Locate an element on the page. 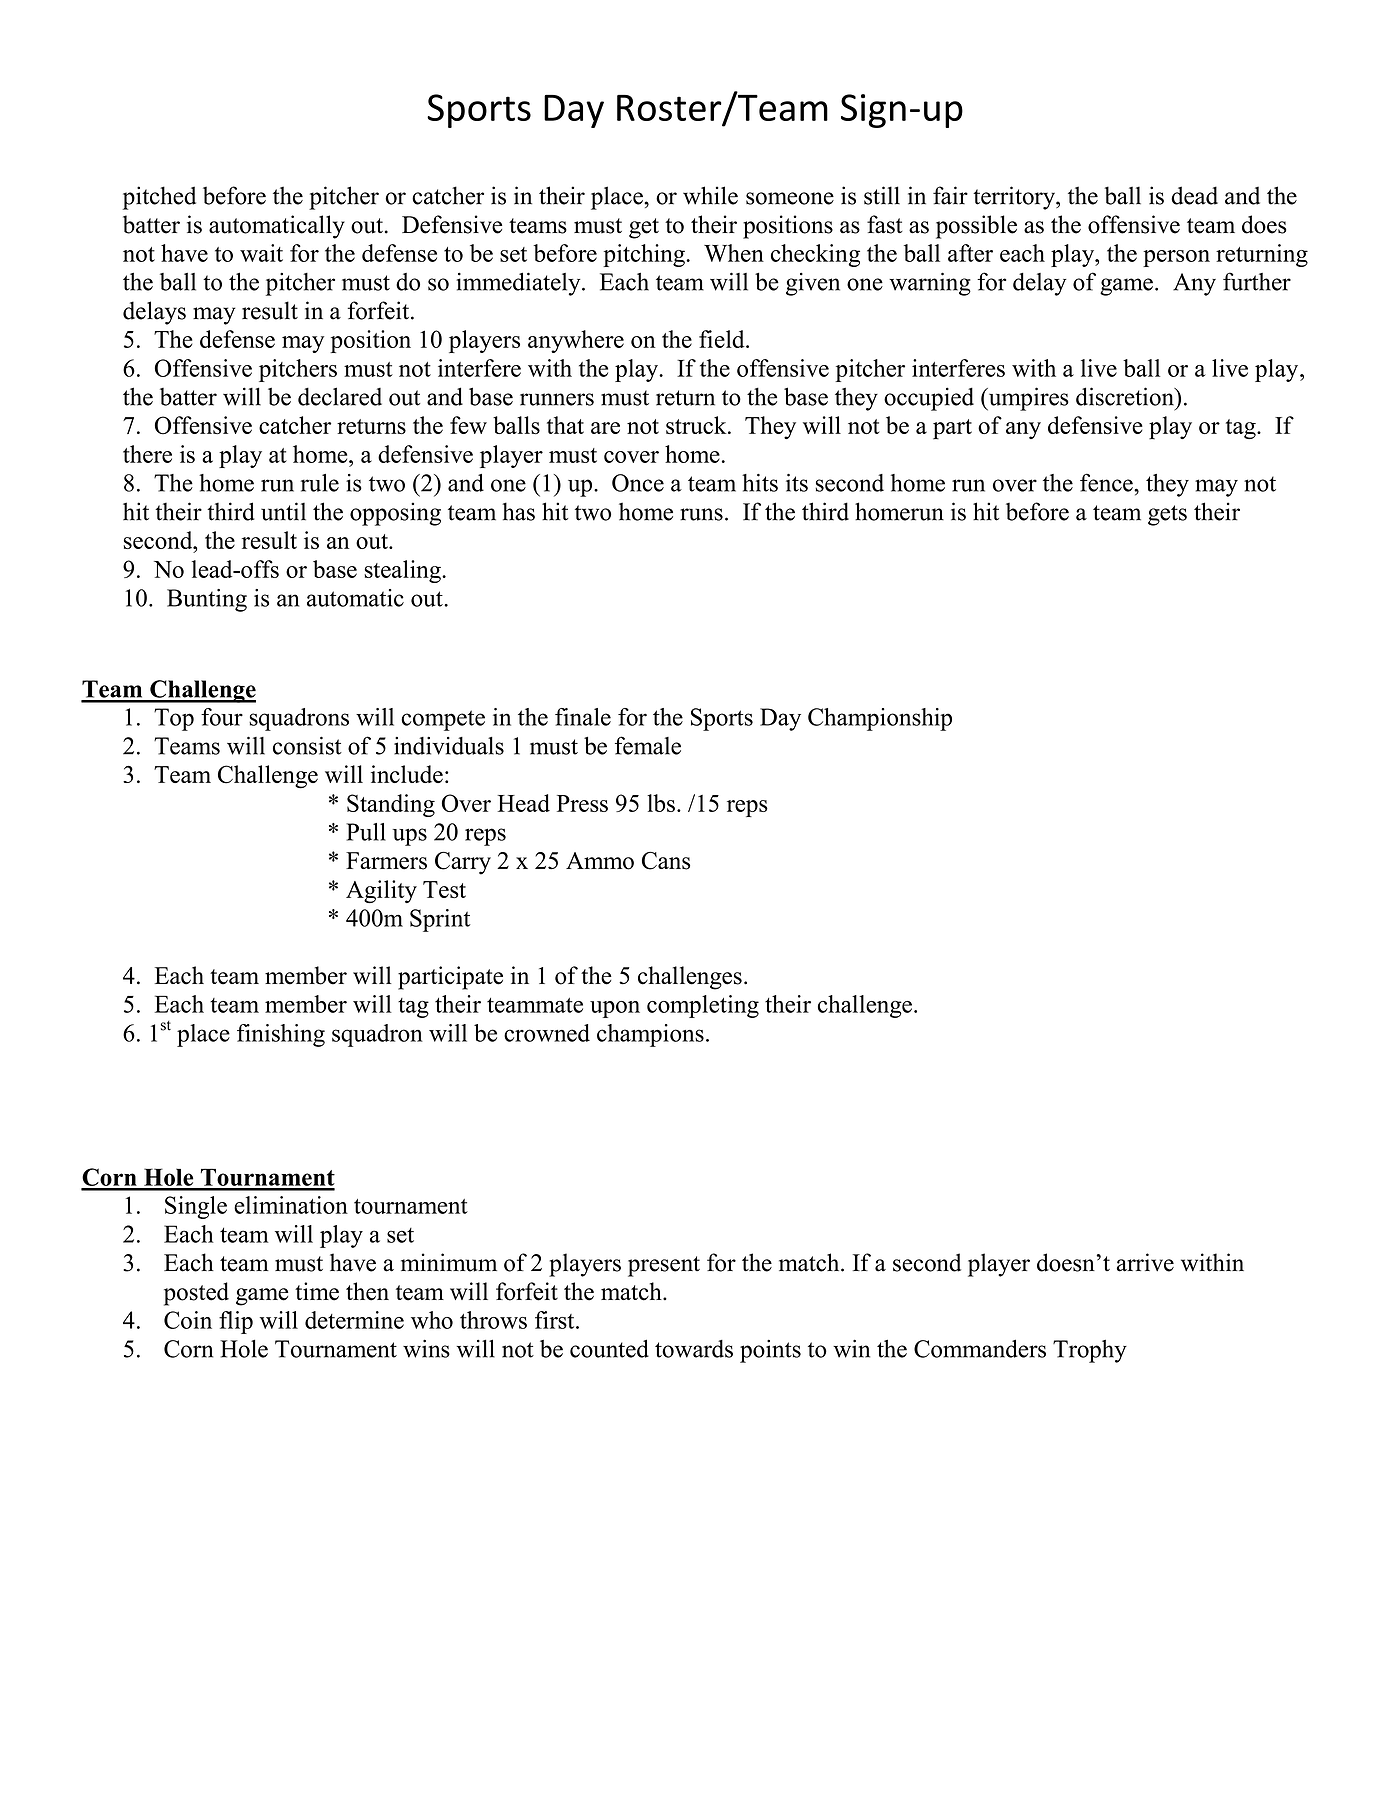 The width and height of the page is (1390, 1798). Cans is located at coordinates (666, 861).
